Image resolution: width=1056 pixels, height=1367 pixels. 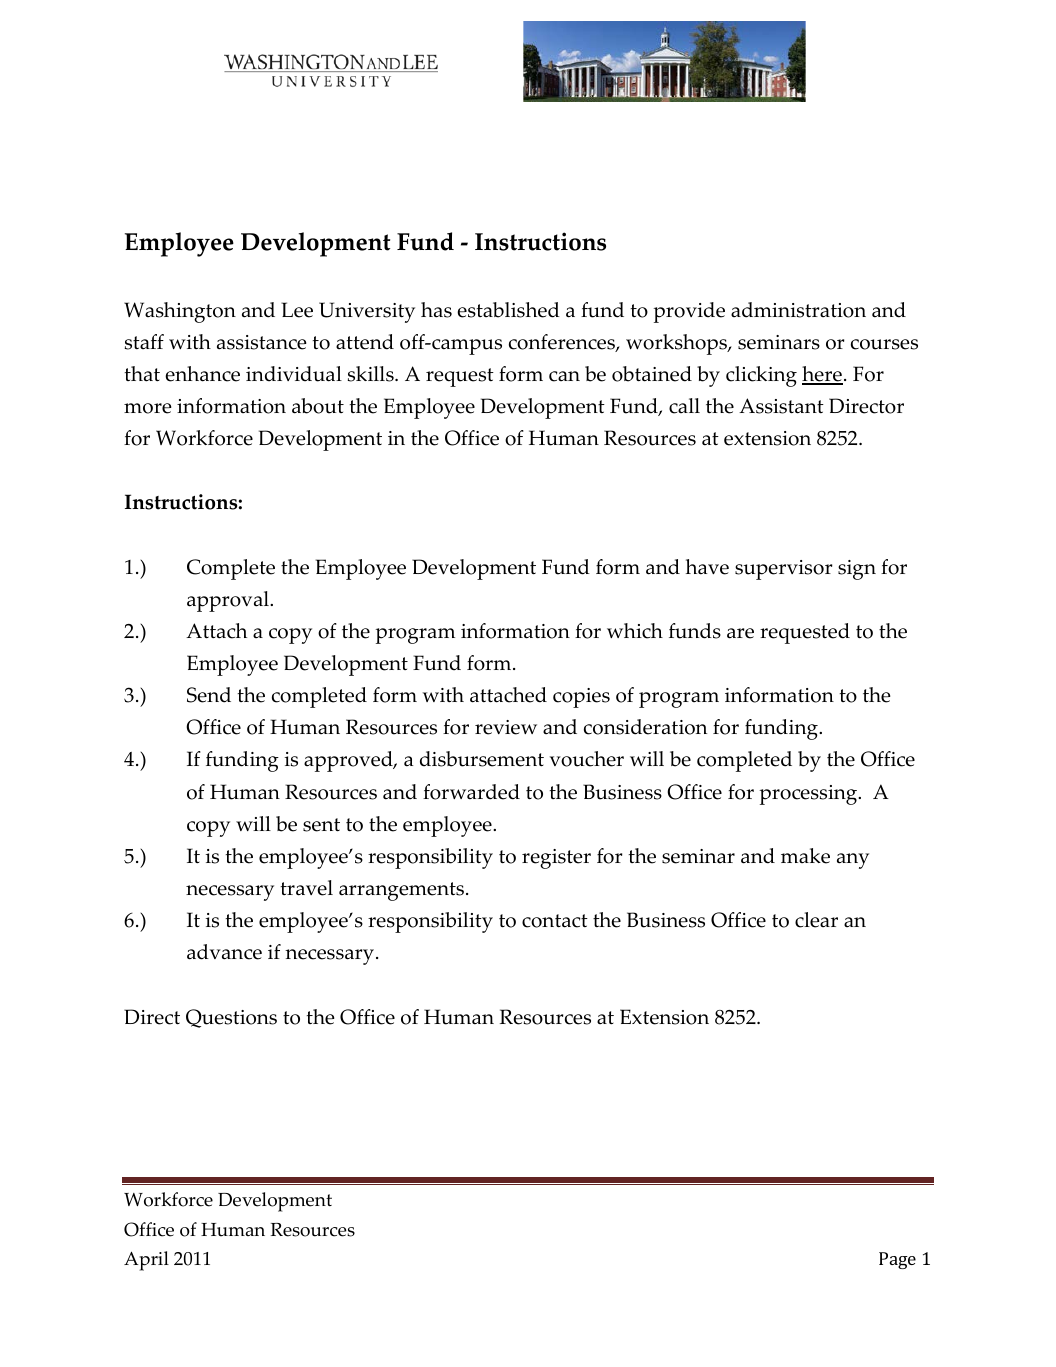 What do you see at coordinates (508, 310) in the document?
I see `established` at bounding box center [508, 310].
